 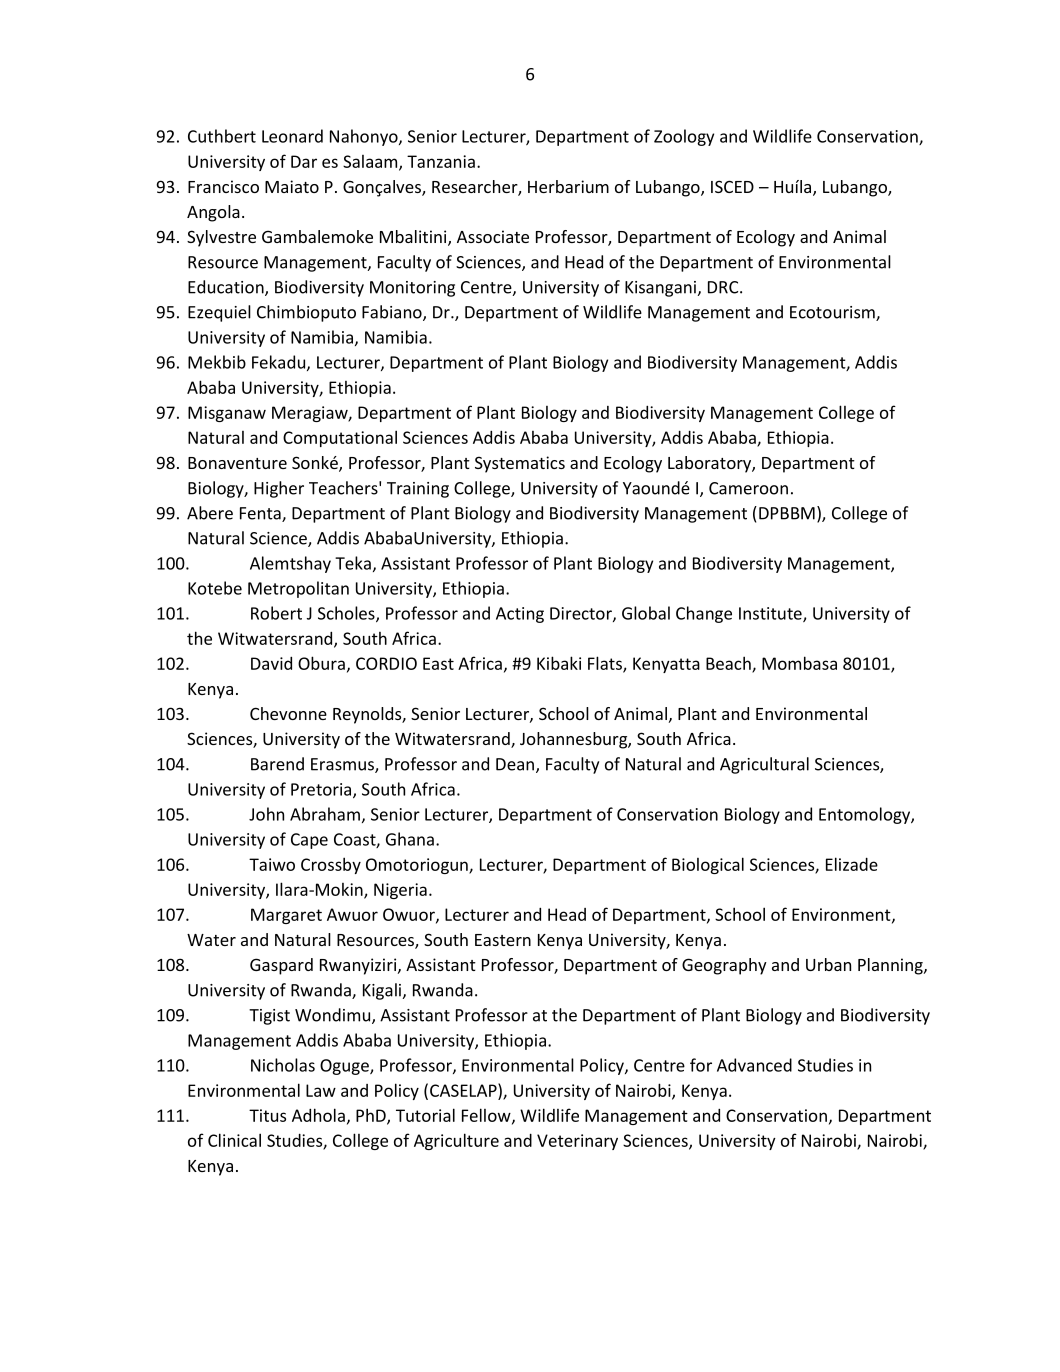 What do you see at coordinates (708, 865) in the screenshot?
I see `Biological` at bounding box center [708, 865].
